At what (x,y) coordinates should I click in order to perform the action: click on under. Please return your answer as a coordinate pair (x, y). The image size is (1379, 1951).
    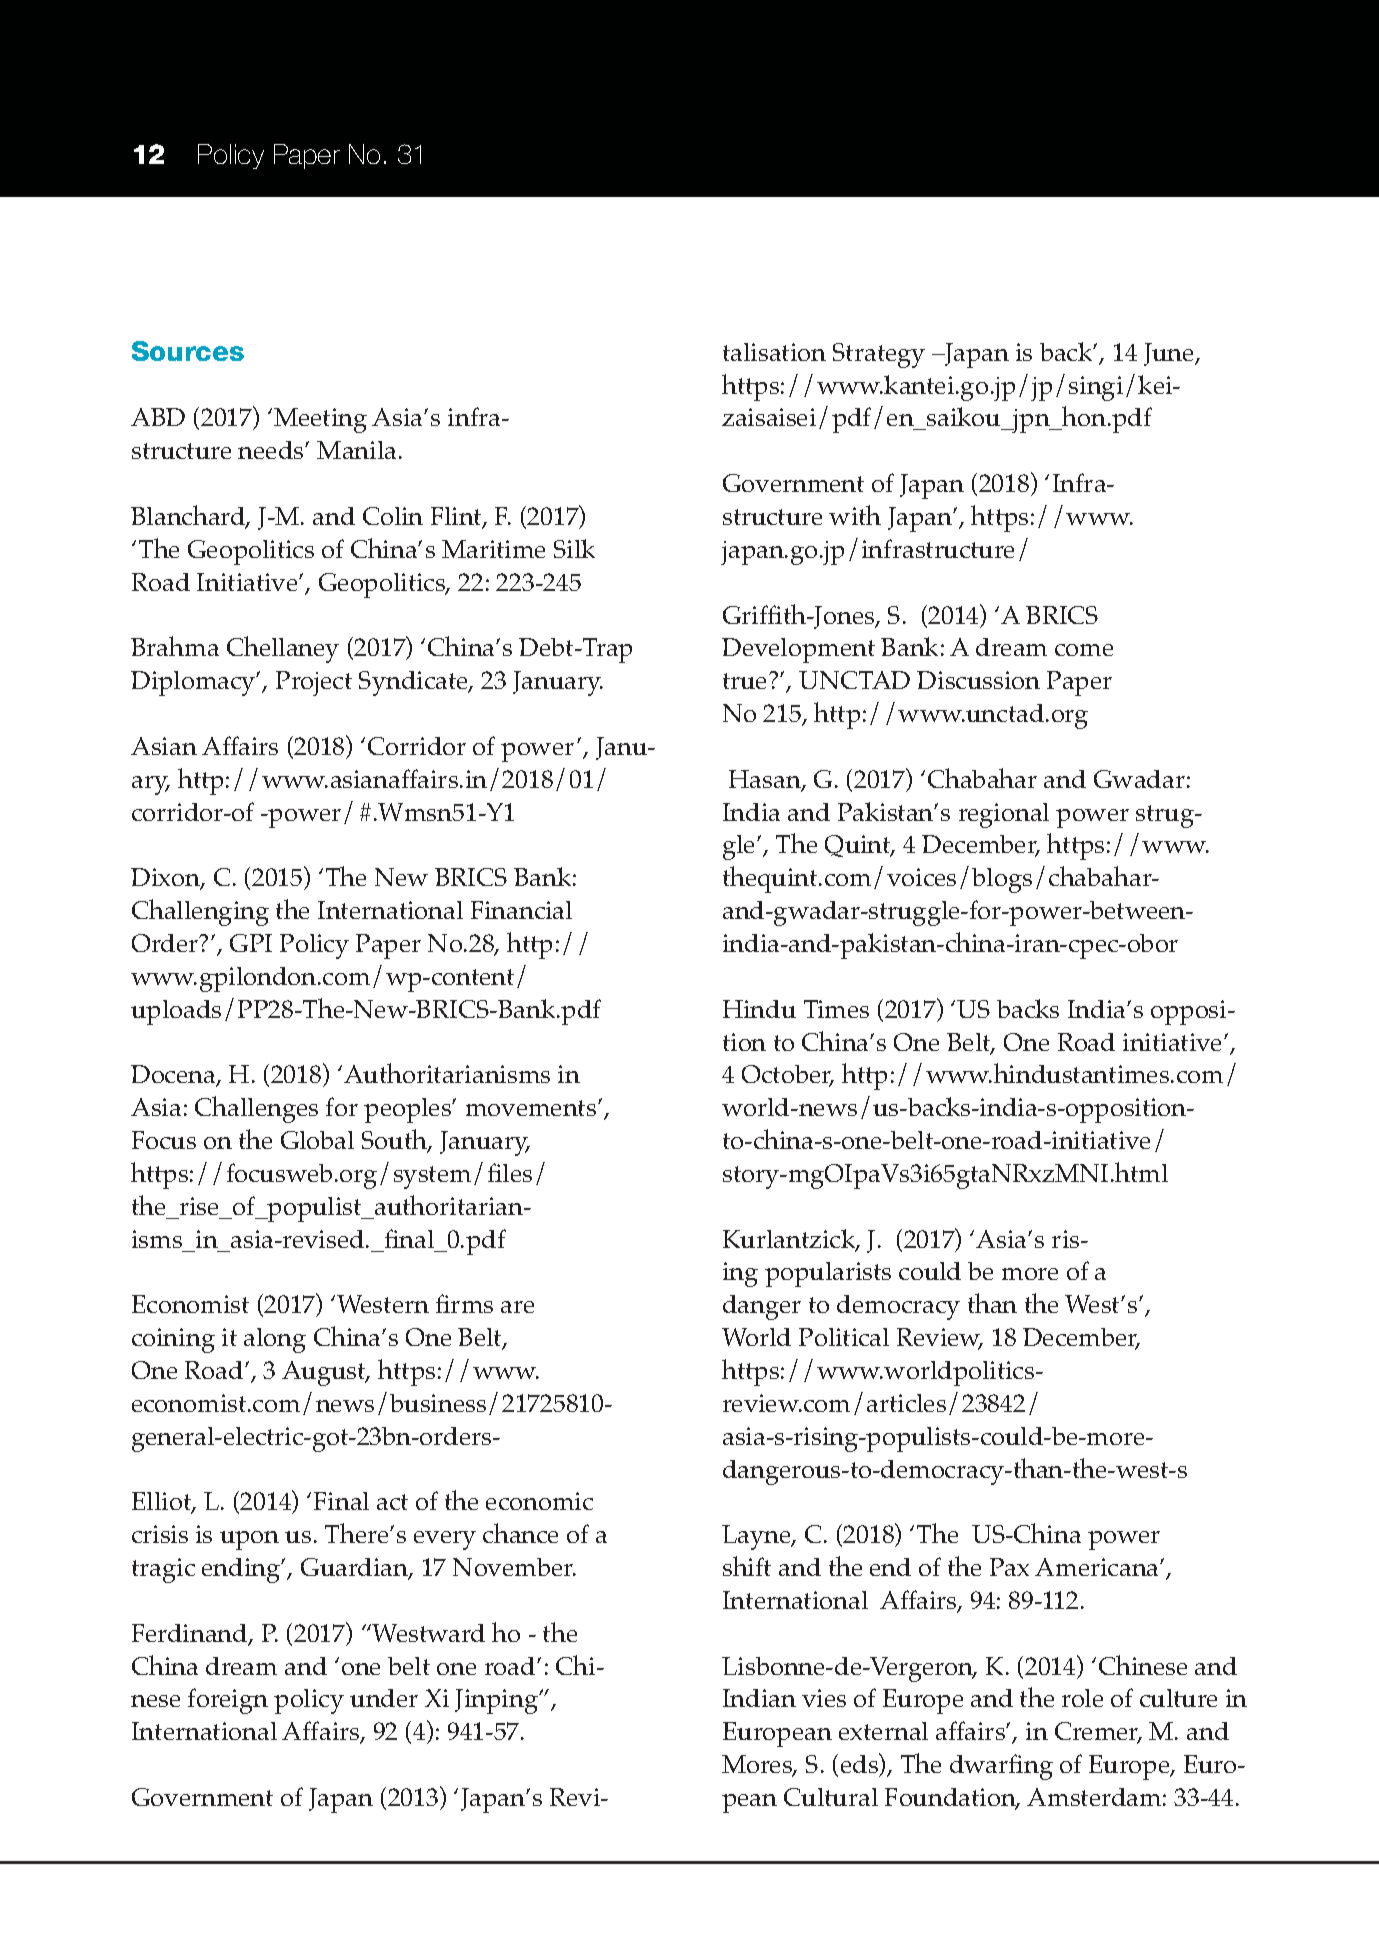
    Looking at the image, I should click on (384, 1698).
